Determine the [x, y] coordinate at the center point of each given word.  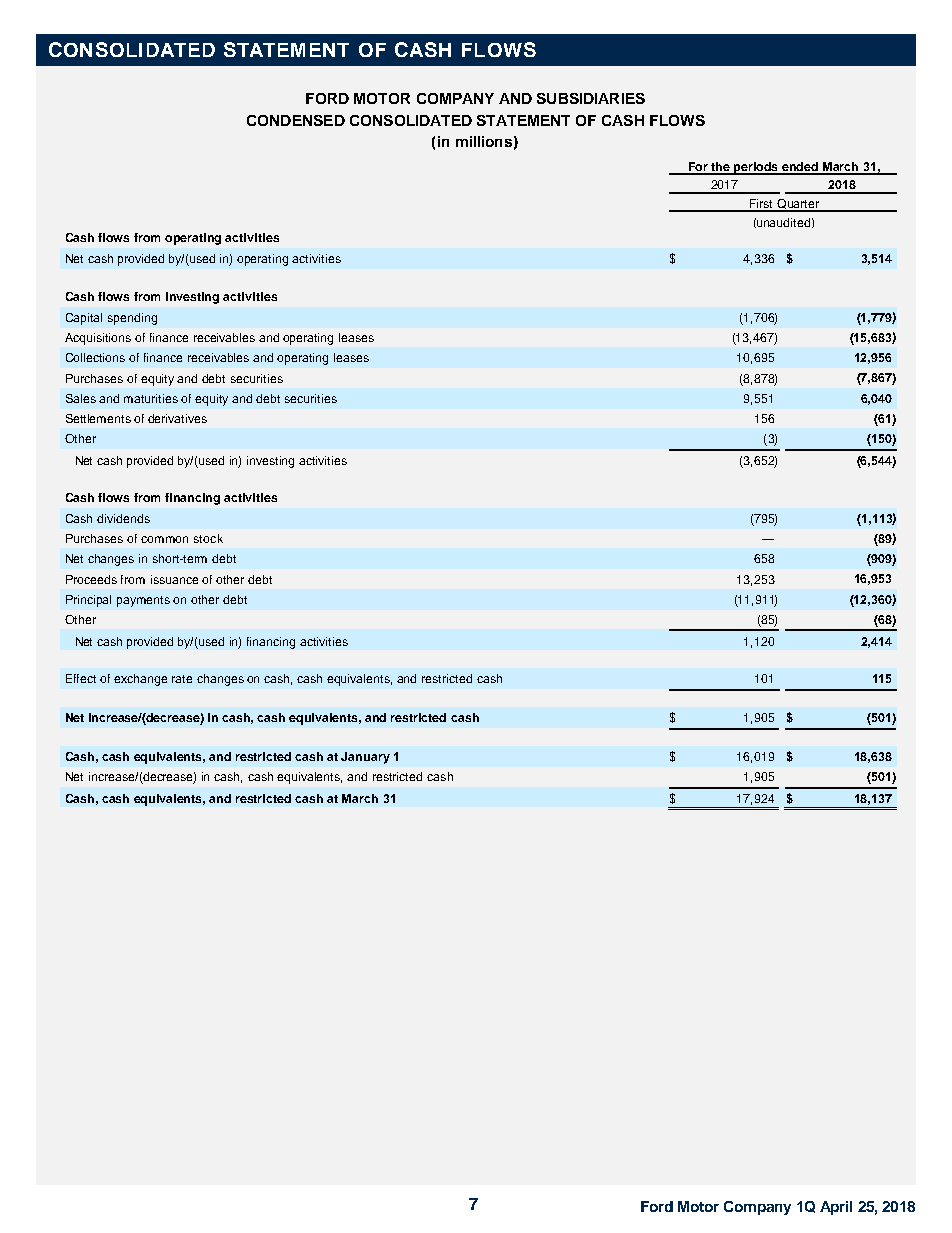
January [365, 758]
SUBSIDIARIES [591, 98]
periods [756, 168]
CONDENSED [296, 120]
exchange [140, 680]
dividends [123, 518]
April [836, 1208]
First [762, 205]
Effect [81, 678]
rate [182, 679]
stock [208, 538]
